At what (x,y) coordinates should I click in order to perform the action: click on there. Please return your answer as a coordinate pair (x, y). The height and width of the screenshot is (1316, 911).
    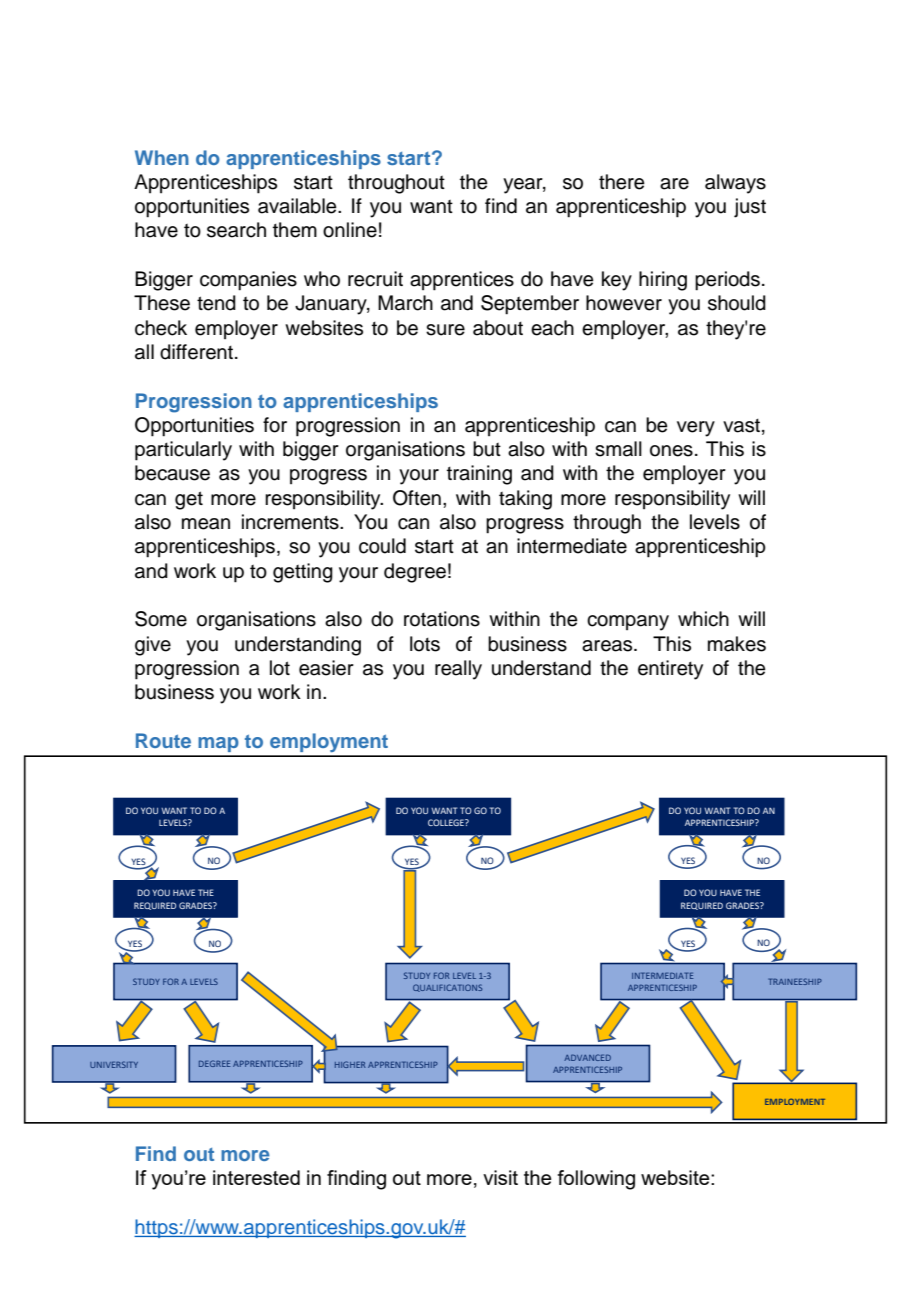
    Looking at the image, I should click on (622, 182).
